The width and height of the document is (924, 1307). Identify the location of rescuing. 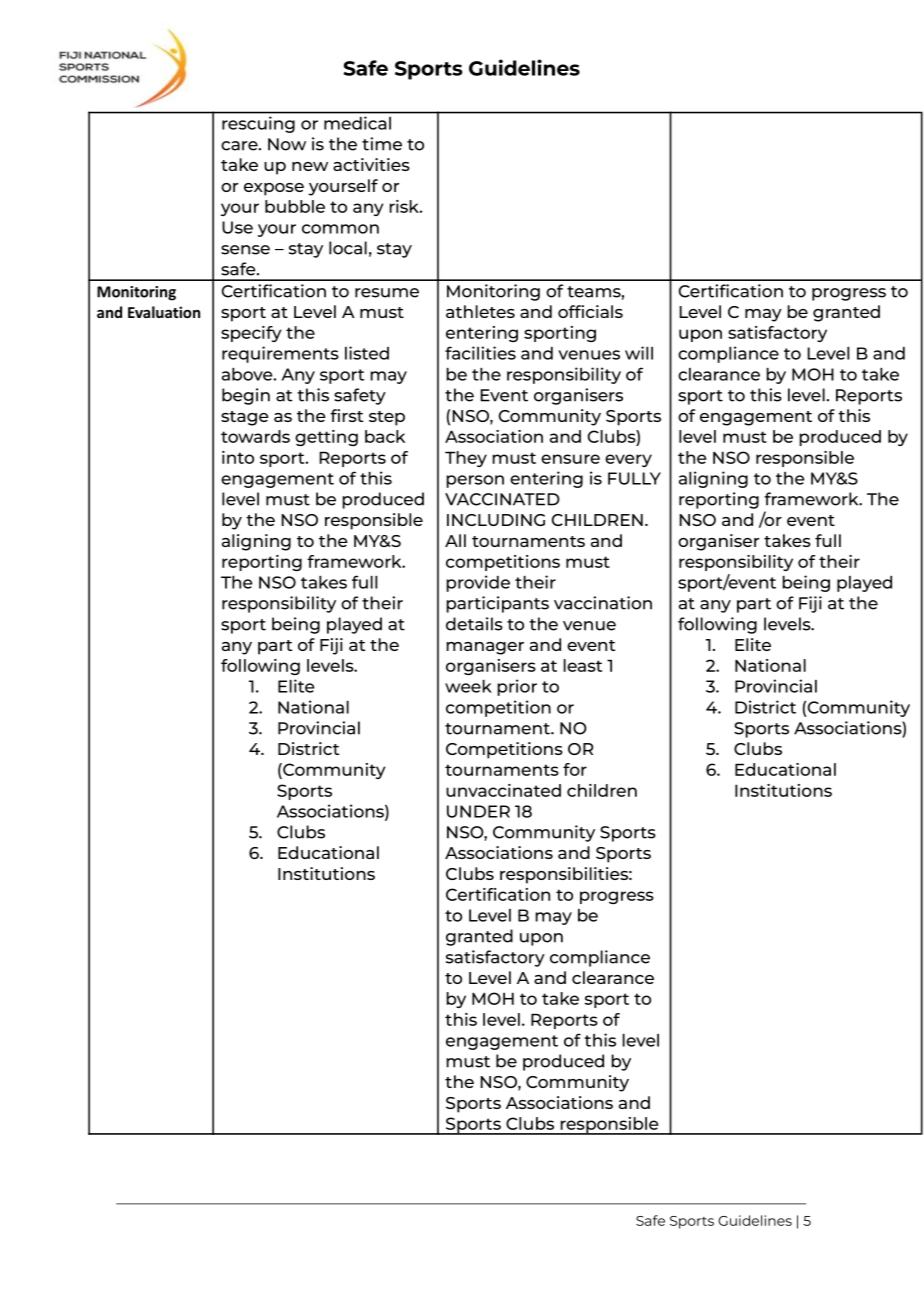
(258, 124).
